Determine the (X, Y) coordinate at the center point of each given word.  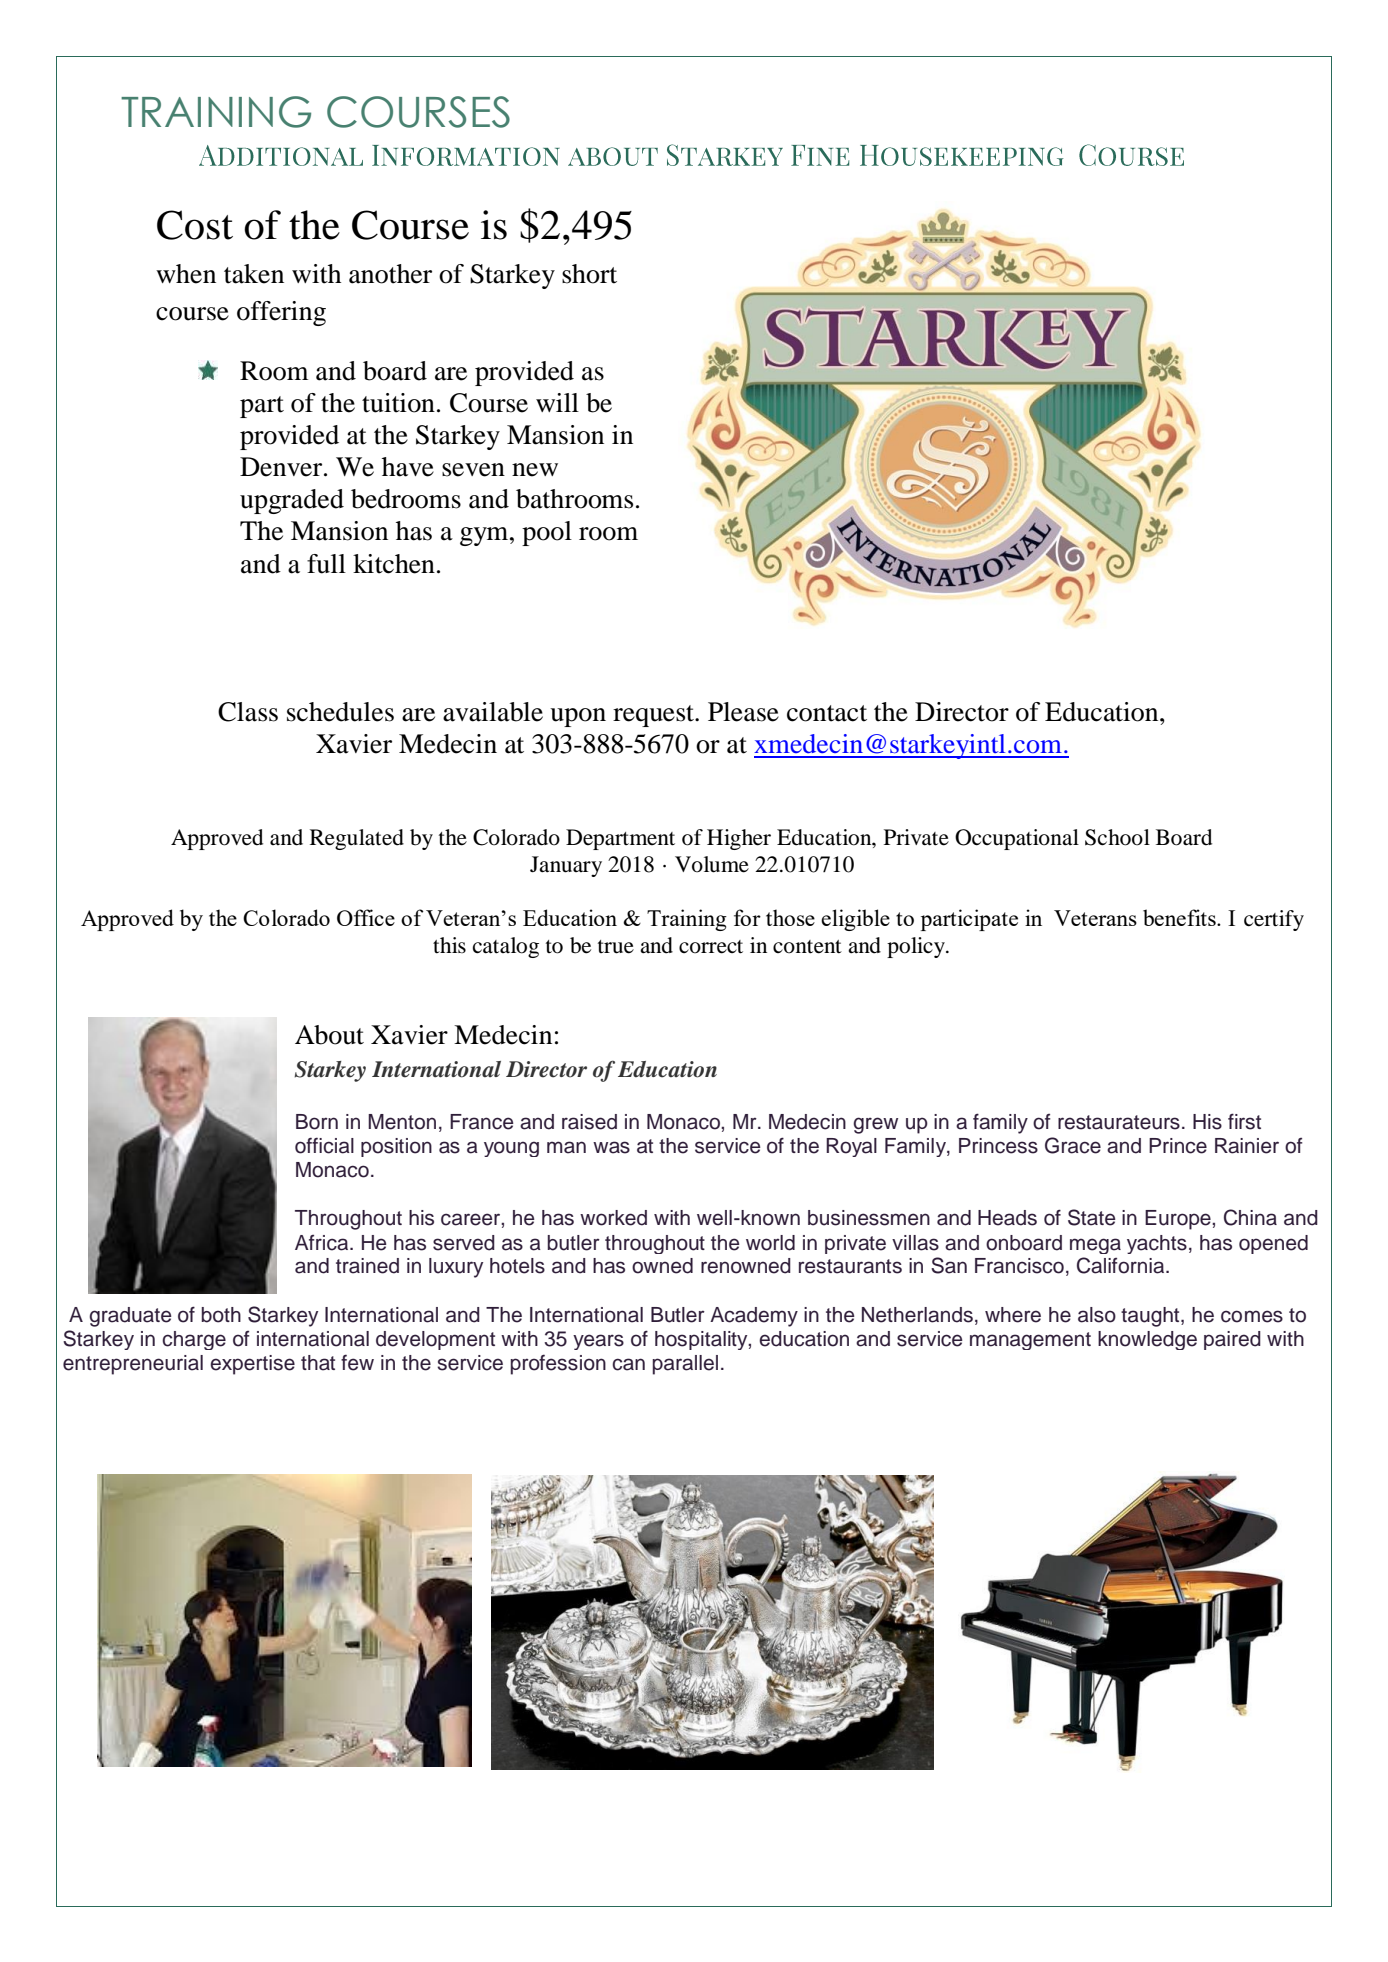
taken (254, 274)
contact (827, 713)
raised (589, 1122)
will (557, 402)
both (221, 1315)
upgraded (292, 501)
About (329, 1035)
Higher (739, 839)
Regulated (357, 839)
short (589, 274)
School (1117, 837)
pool (547, 533)
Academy (754, 1317)
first (1244, 1121)
